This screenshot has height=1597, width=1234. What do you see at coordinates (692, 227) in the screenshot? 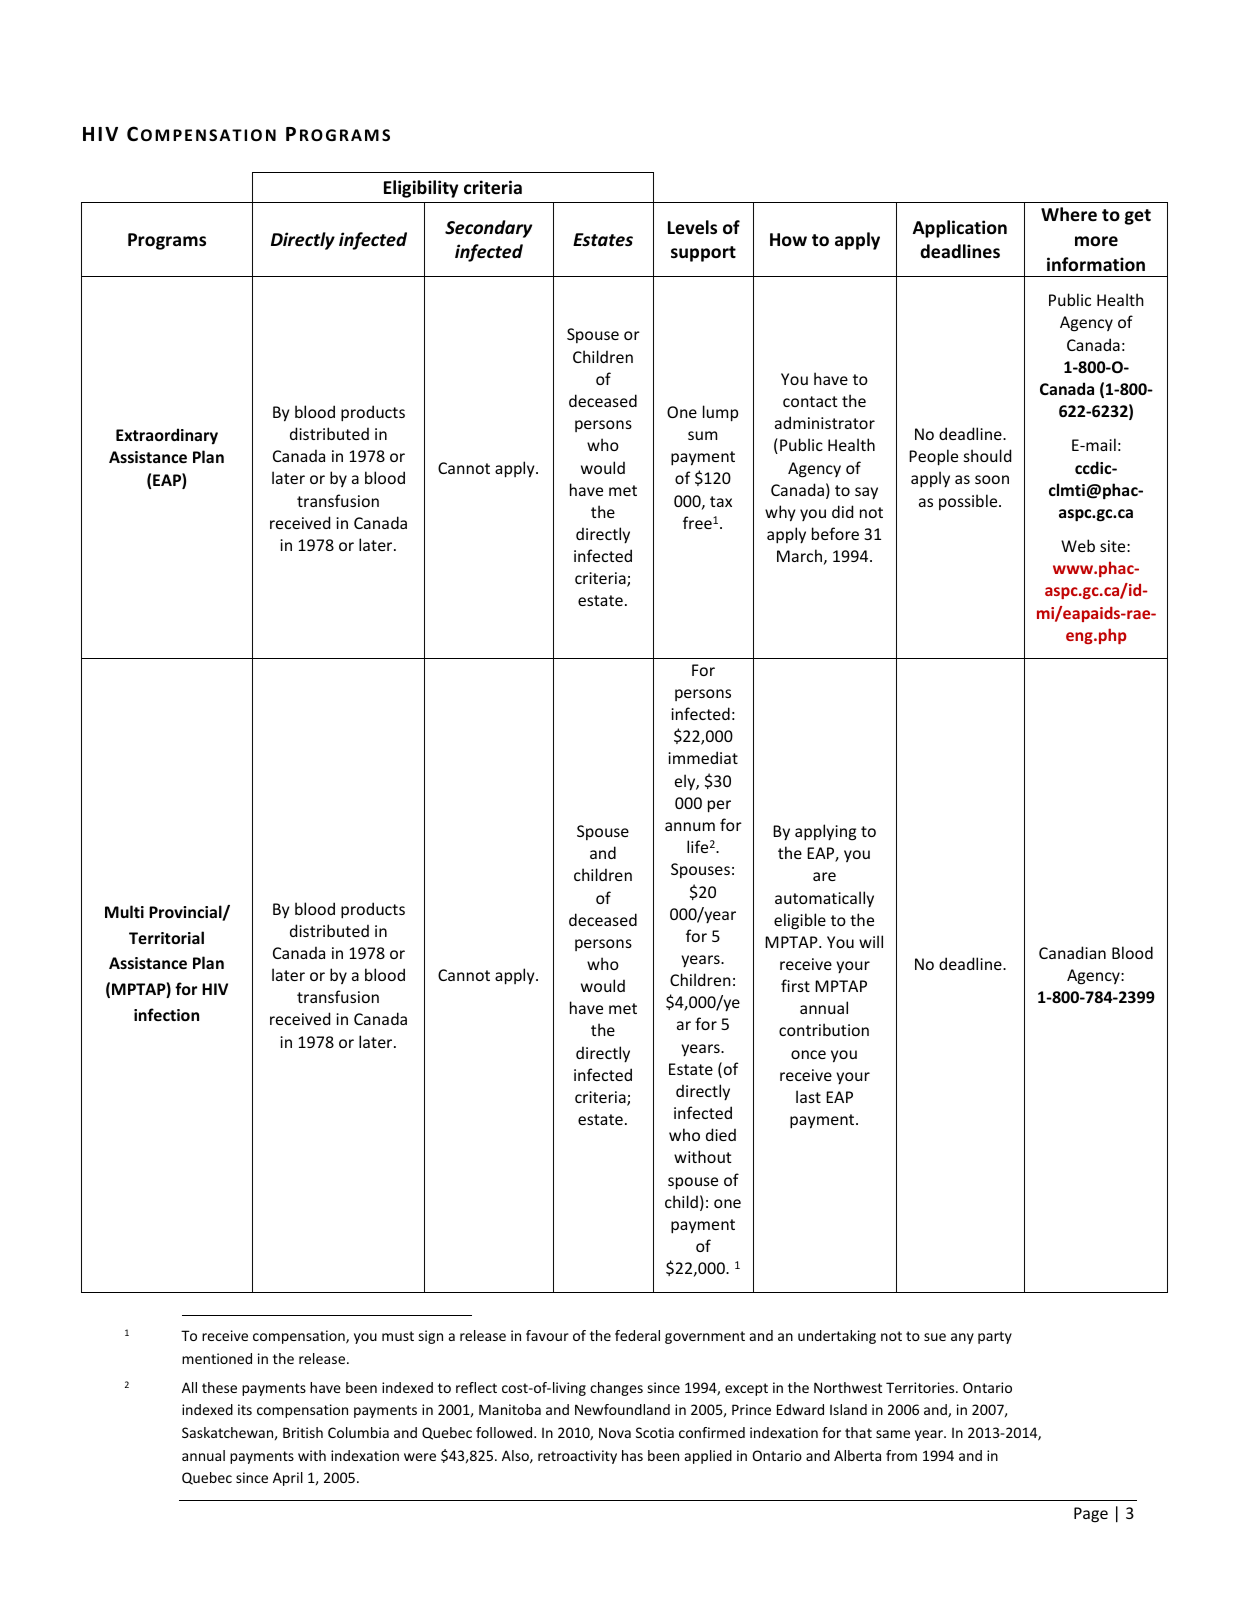
I see `Levels` at bounding box center [692, 227].
